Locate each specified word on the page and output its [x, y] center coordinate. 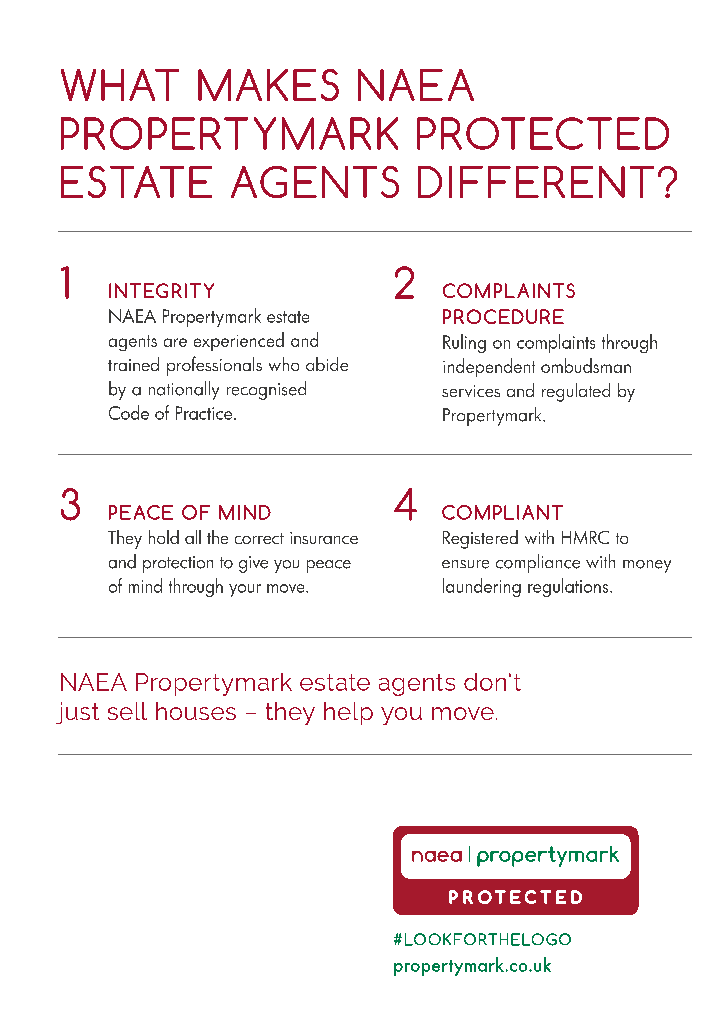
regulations [569, 587]
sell [127, 711]
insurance [324, 538]
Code [129, 412]
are [175, 342]
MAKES [268, 85]
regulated [576, 392]
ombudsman [586, 365]
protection [178, 564]
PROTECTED [543, 133]
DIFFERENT [536, 182]
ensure [465, 564]
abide [327, 364]
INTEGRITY [161, 290]
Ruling [464, 343]
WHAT [120, 85]
